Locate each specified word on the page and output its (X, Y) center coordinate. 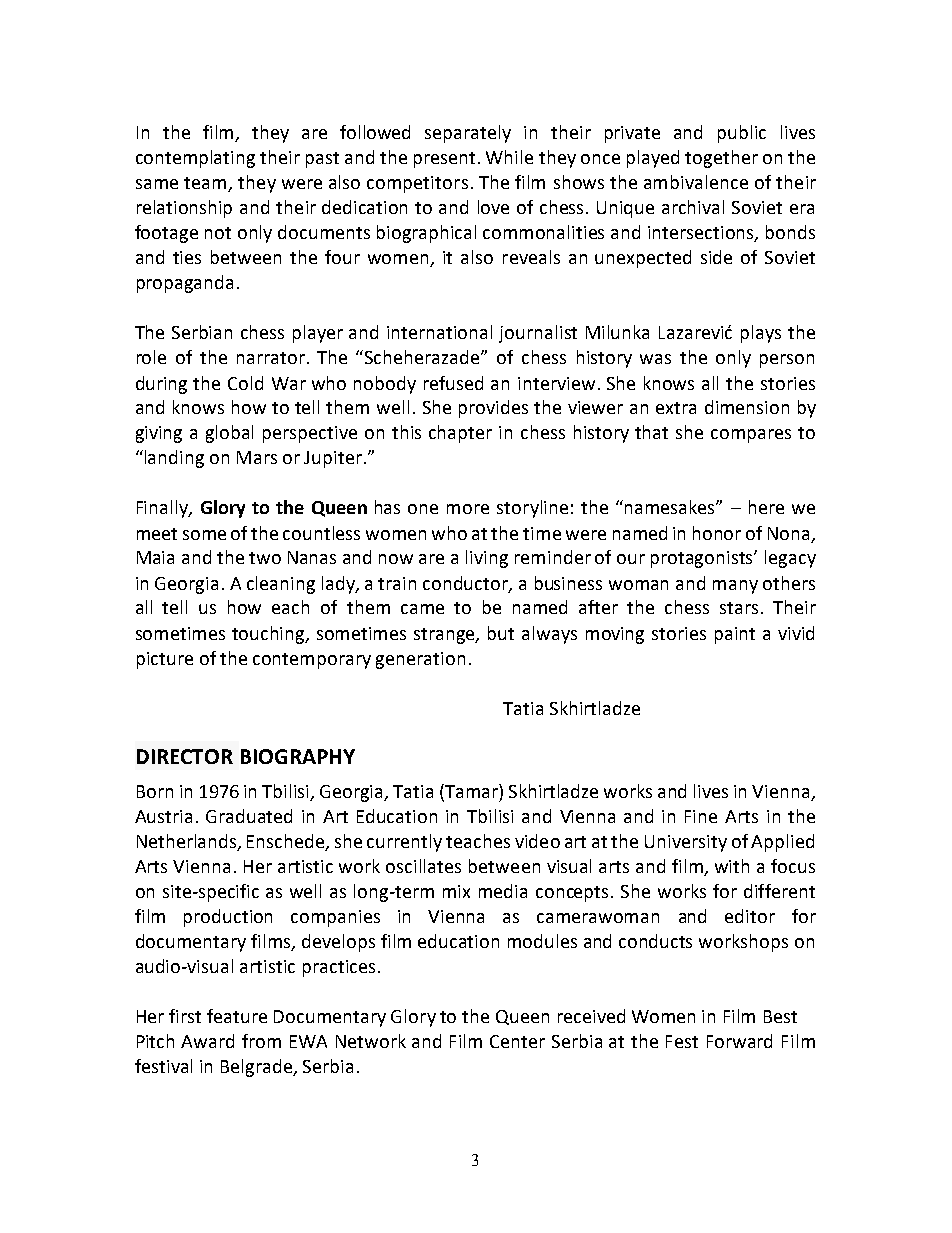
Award (207, 1041)
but (501, 633)
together (721, 159)
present (444, 160)
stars (739, 608)
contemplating (195, 159)
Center (517, 1041)
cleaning (281, 585)
